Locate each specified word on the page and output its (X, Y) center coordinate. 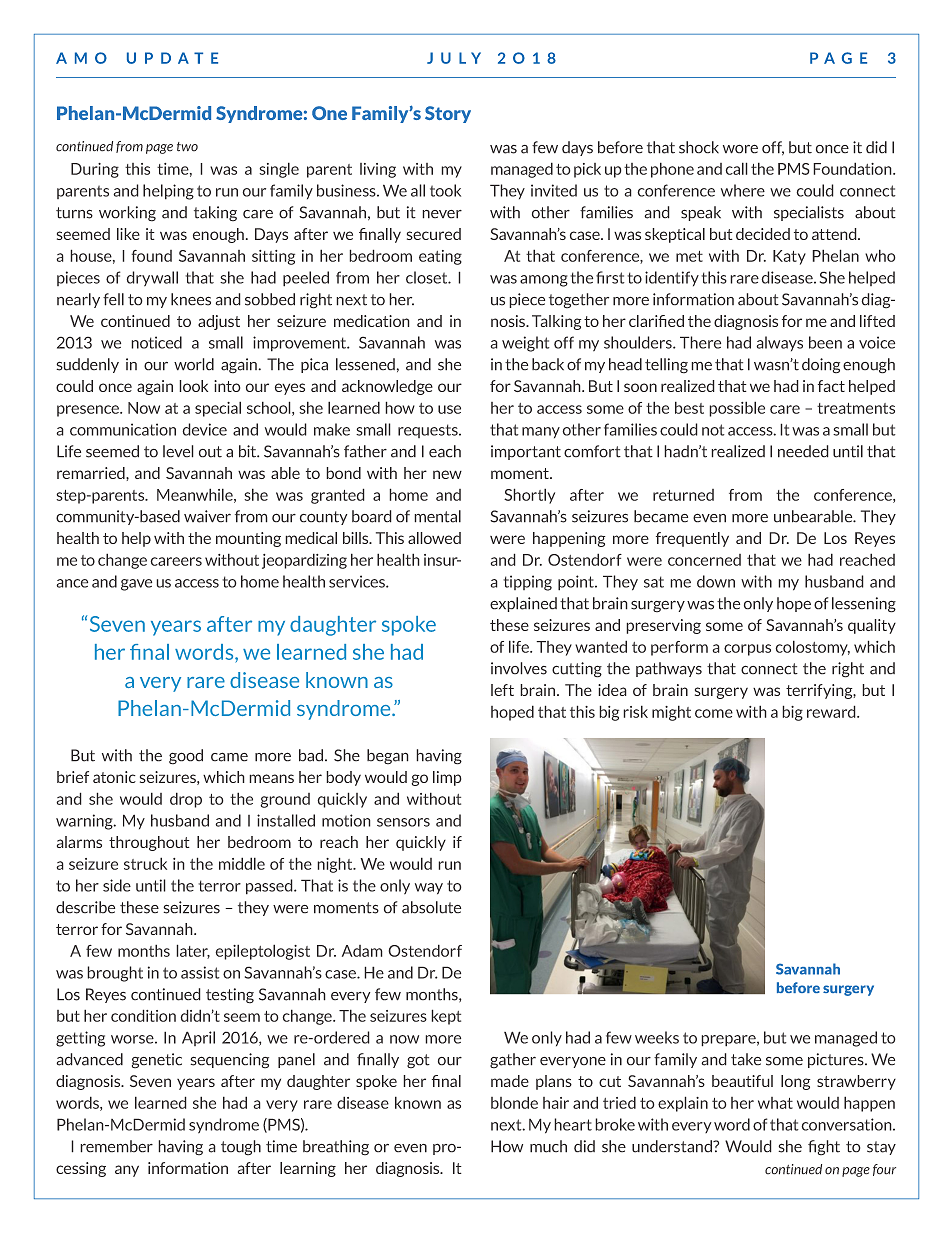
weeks (657, 1037)
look (193, 386)
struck (145, 863)
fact (831, 386)
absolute (431, 907)
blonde (514, 1102)
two (187, 147)
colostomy (812, 648)
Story (448, 114)
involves (519, 668)
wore (740, 149)
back (548, 364)
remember (116, 1146)
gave (136, 585)
